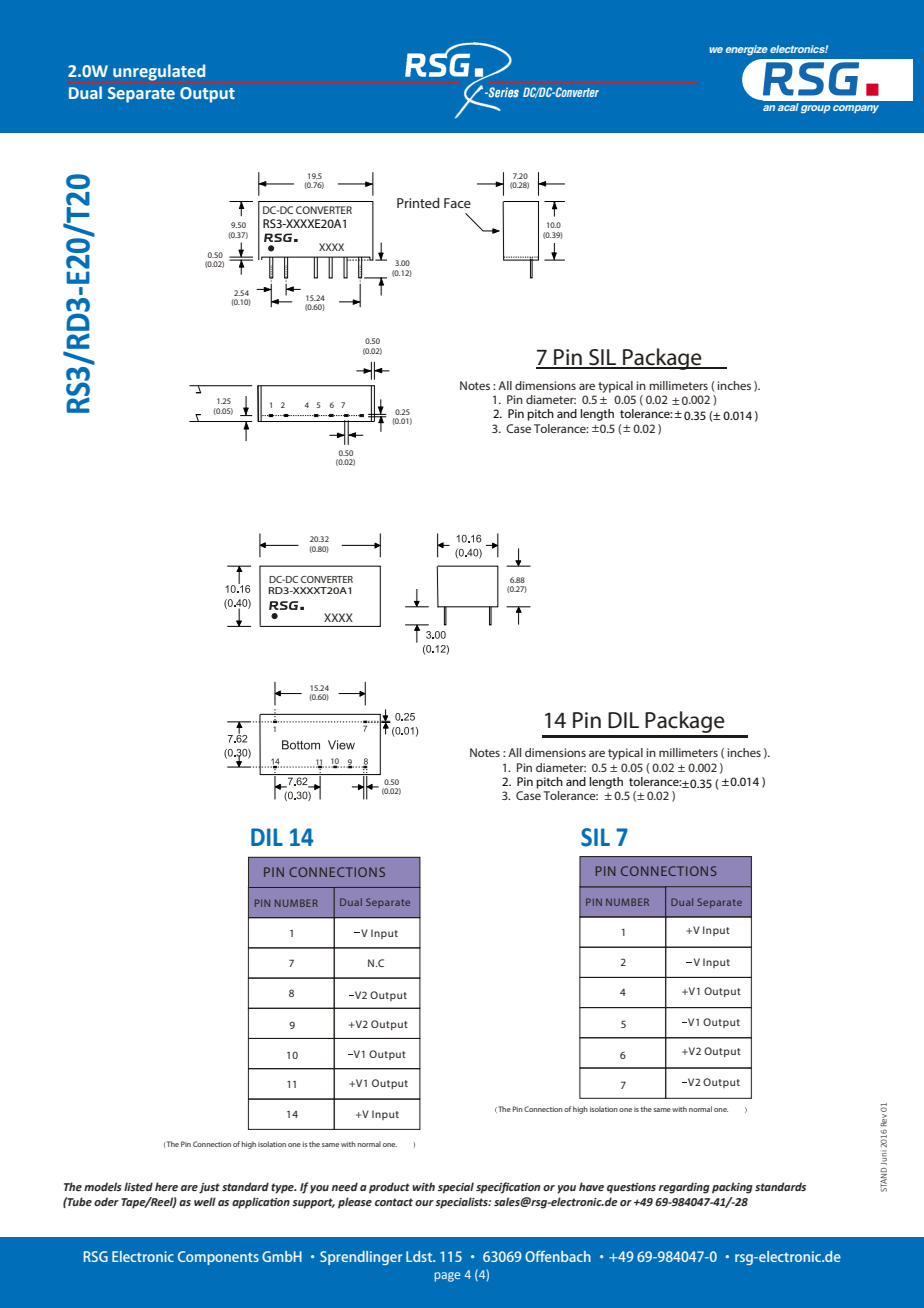 This screenshot has width=924, height=1308. Describe the element at coordinates (209, 1188) in the screenshot. I see `just` at that location.
